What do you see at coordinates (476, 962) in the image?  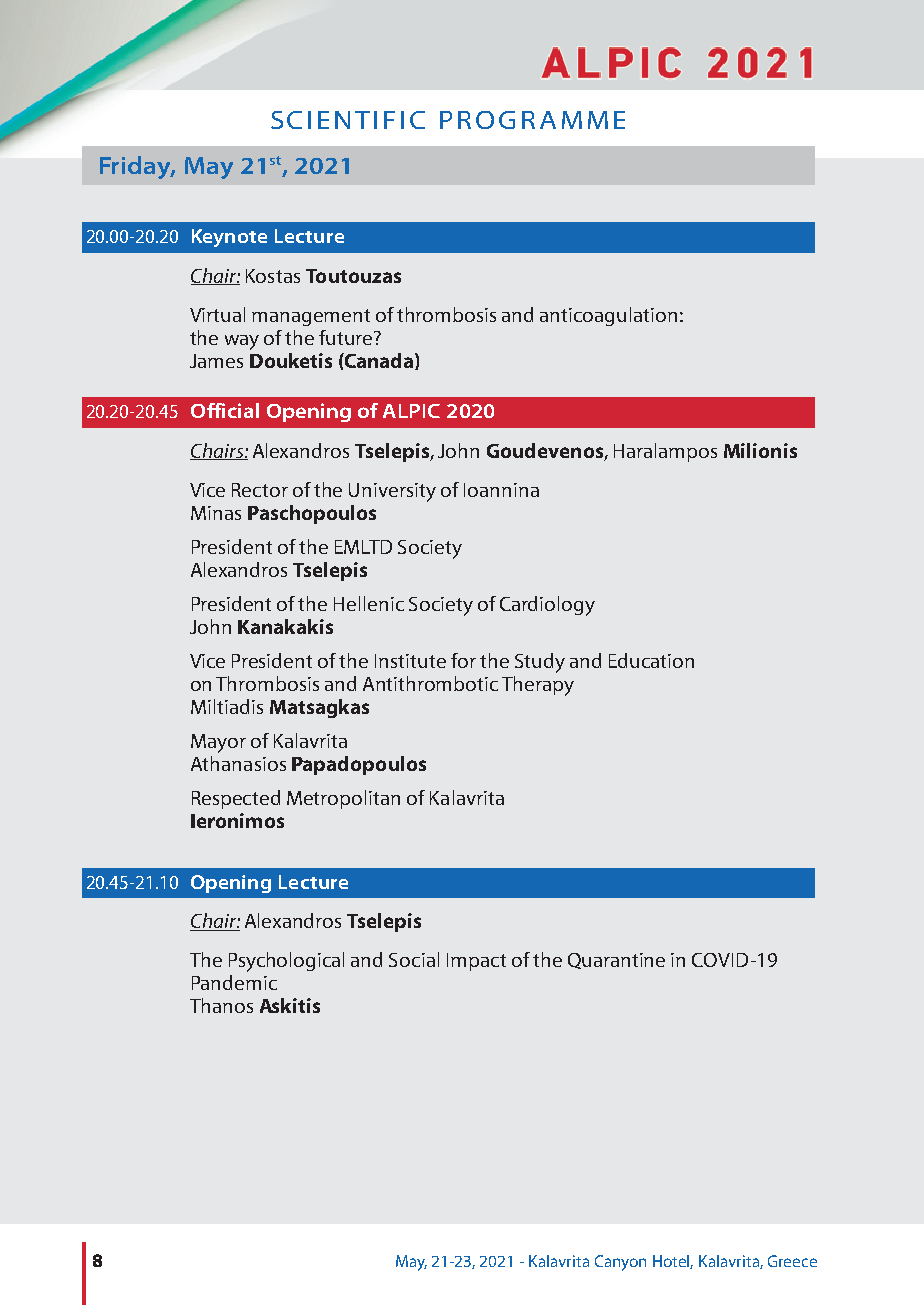 I see `Impact` at bounding box center [476, 962].
